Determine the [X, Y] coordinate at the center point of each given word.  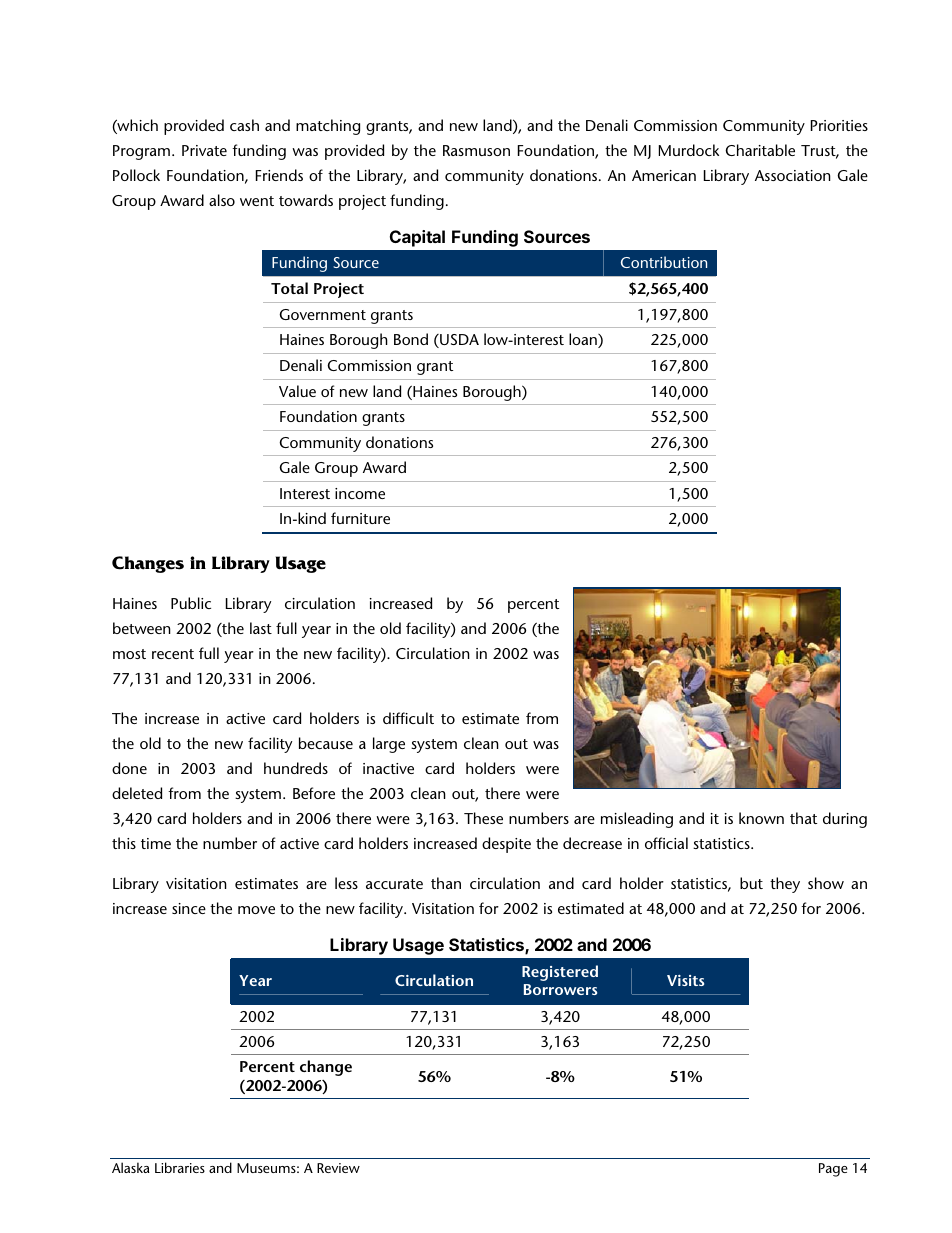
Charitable [760, 150]
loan [584, 340]
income [360, 493]
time [156, 843]
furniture [360, 518]
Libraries [180, 1167]
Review [338, 1168]
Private [204, 150]
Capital [417, 238]
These [483, 818]
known [761, 818]
